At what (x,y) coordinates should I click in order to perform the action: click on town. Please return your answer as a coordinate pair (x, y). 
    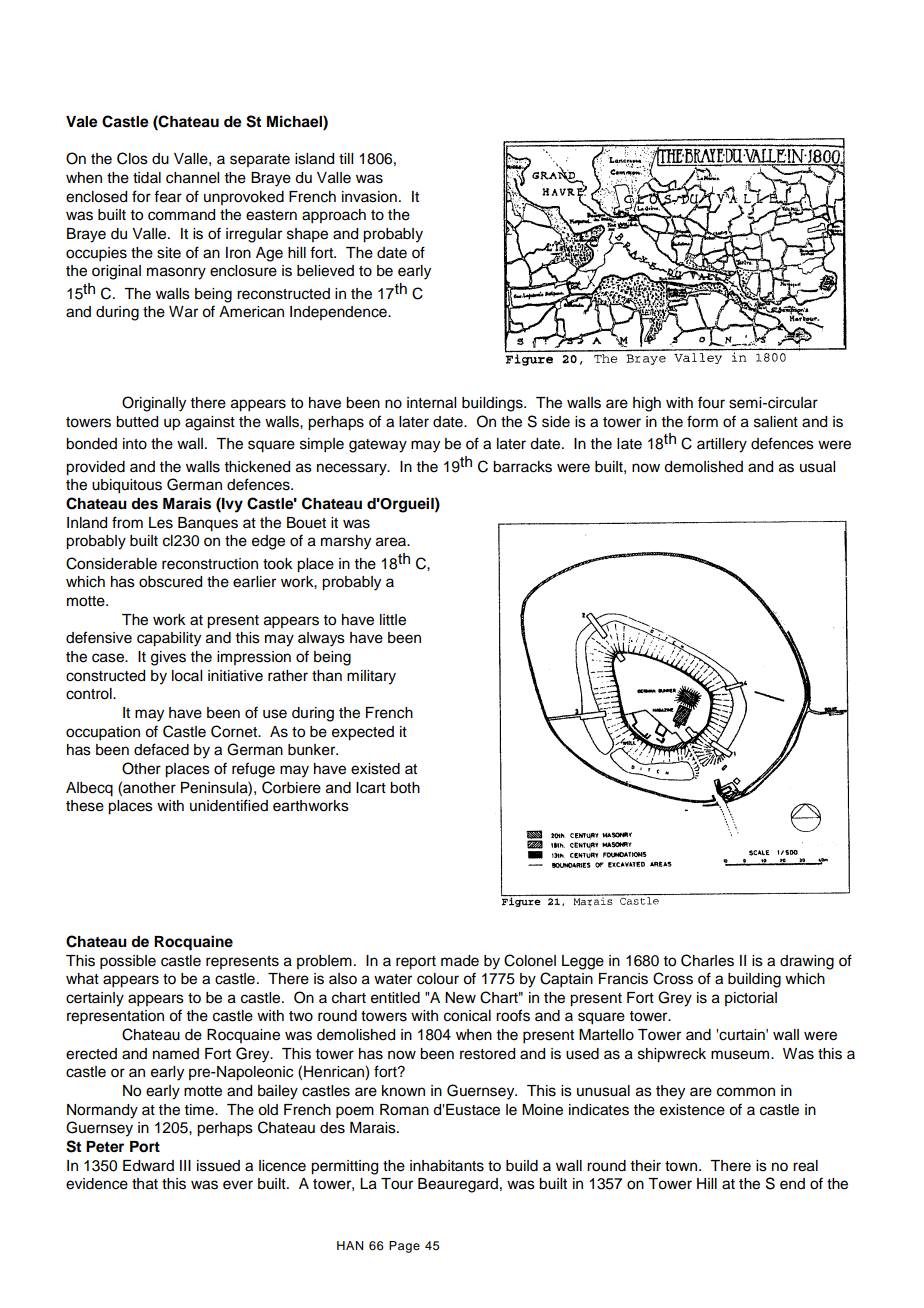
    Looking at the image, I should click on (681, 1166).
